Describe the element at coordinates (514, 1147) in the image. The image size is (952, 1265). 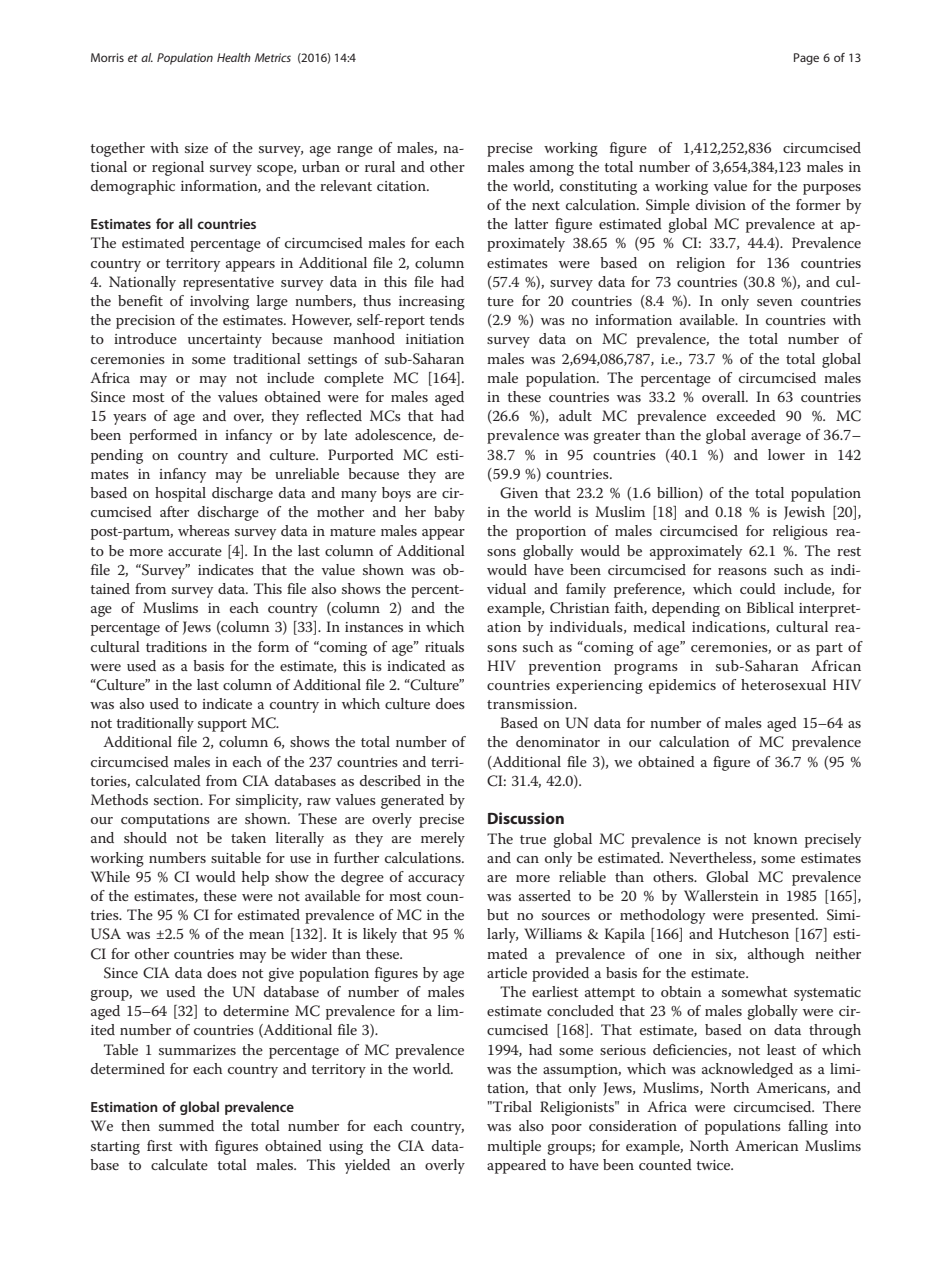
I see `multiple` at that location.
